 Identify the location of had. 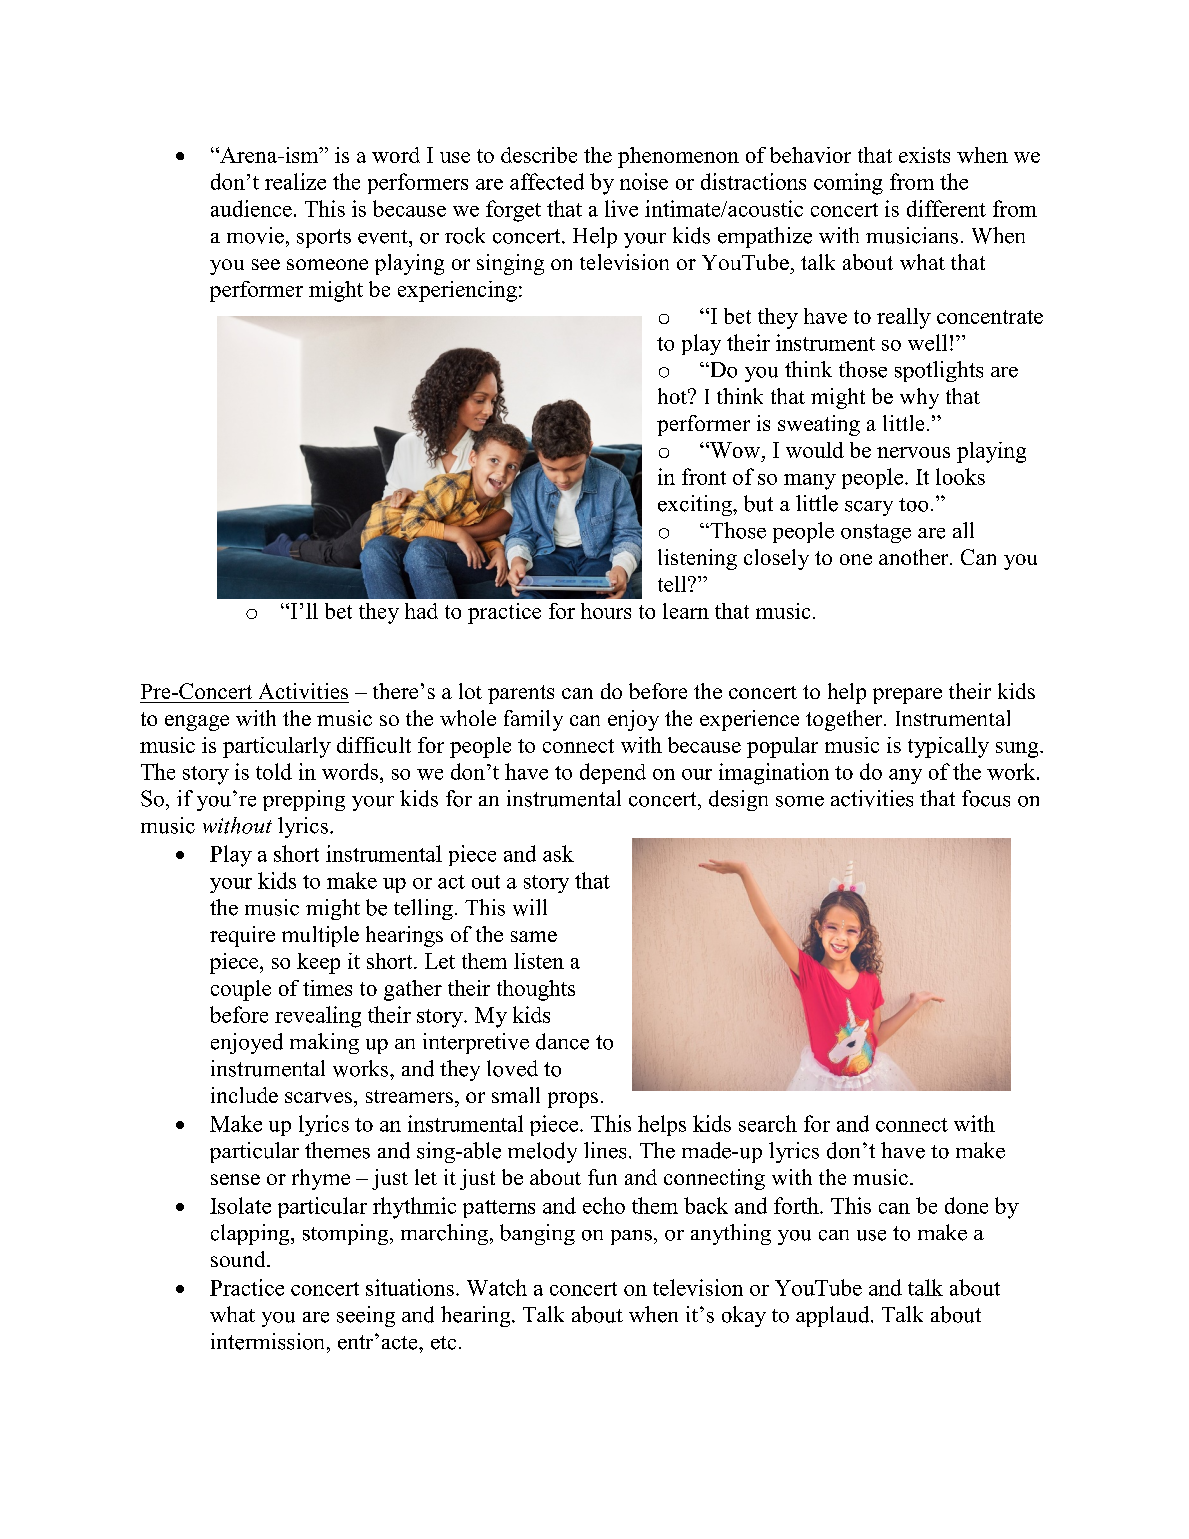
(421, 611).
